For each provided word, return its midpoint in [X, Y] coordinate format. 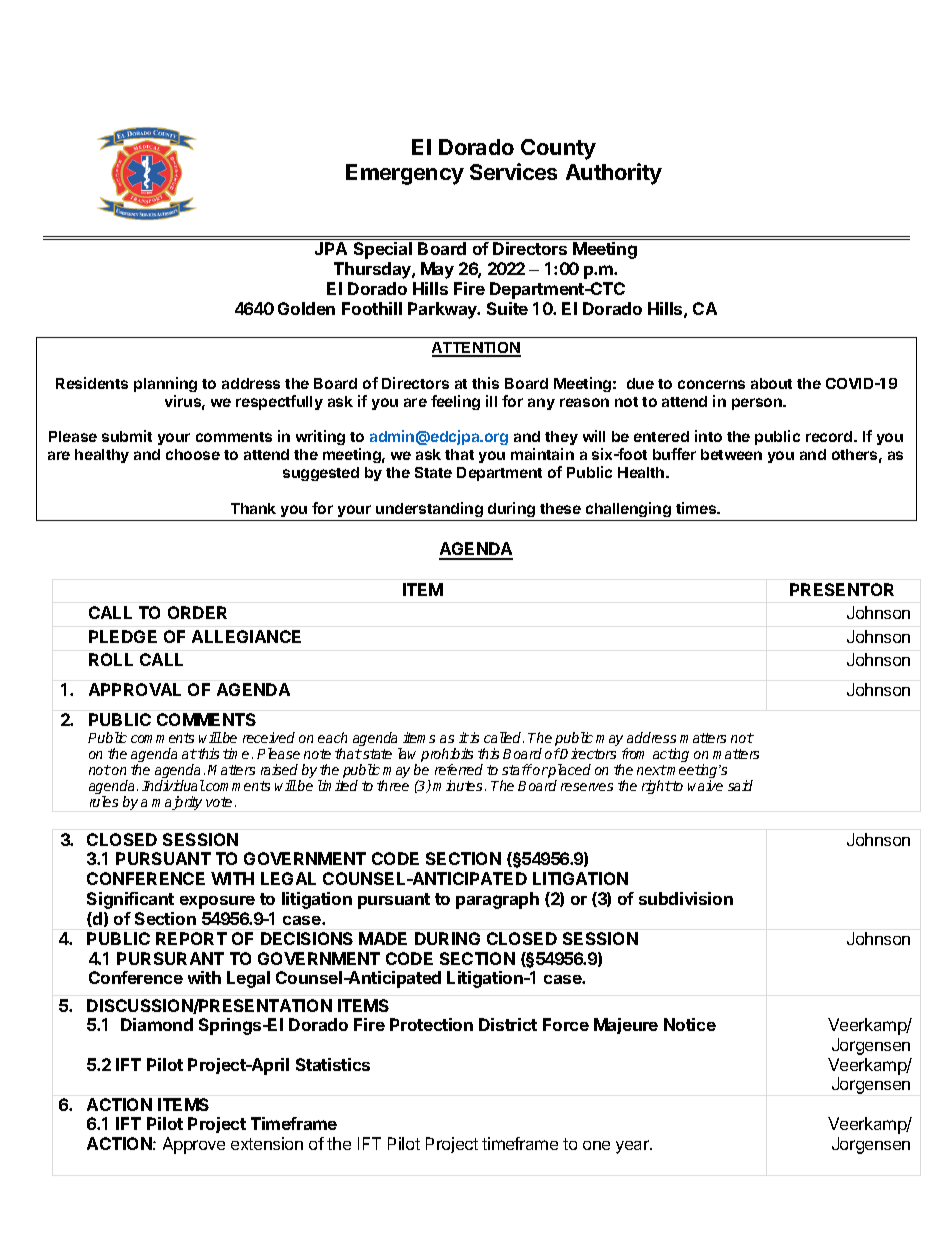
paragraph [497, 900]
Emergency [405, 174]
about [771, 383]
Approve [194, 1145]
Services [513, 171]
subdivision [686, 898]
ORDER [197, 612]
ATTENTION [476, 349]
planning [165, 384]
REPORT [191, 938]
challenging [628, 511]
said [740, 785]
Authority [614, 174]
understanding [429, 511]
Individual [173, 785]
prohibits [447, 756]
